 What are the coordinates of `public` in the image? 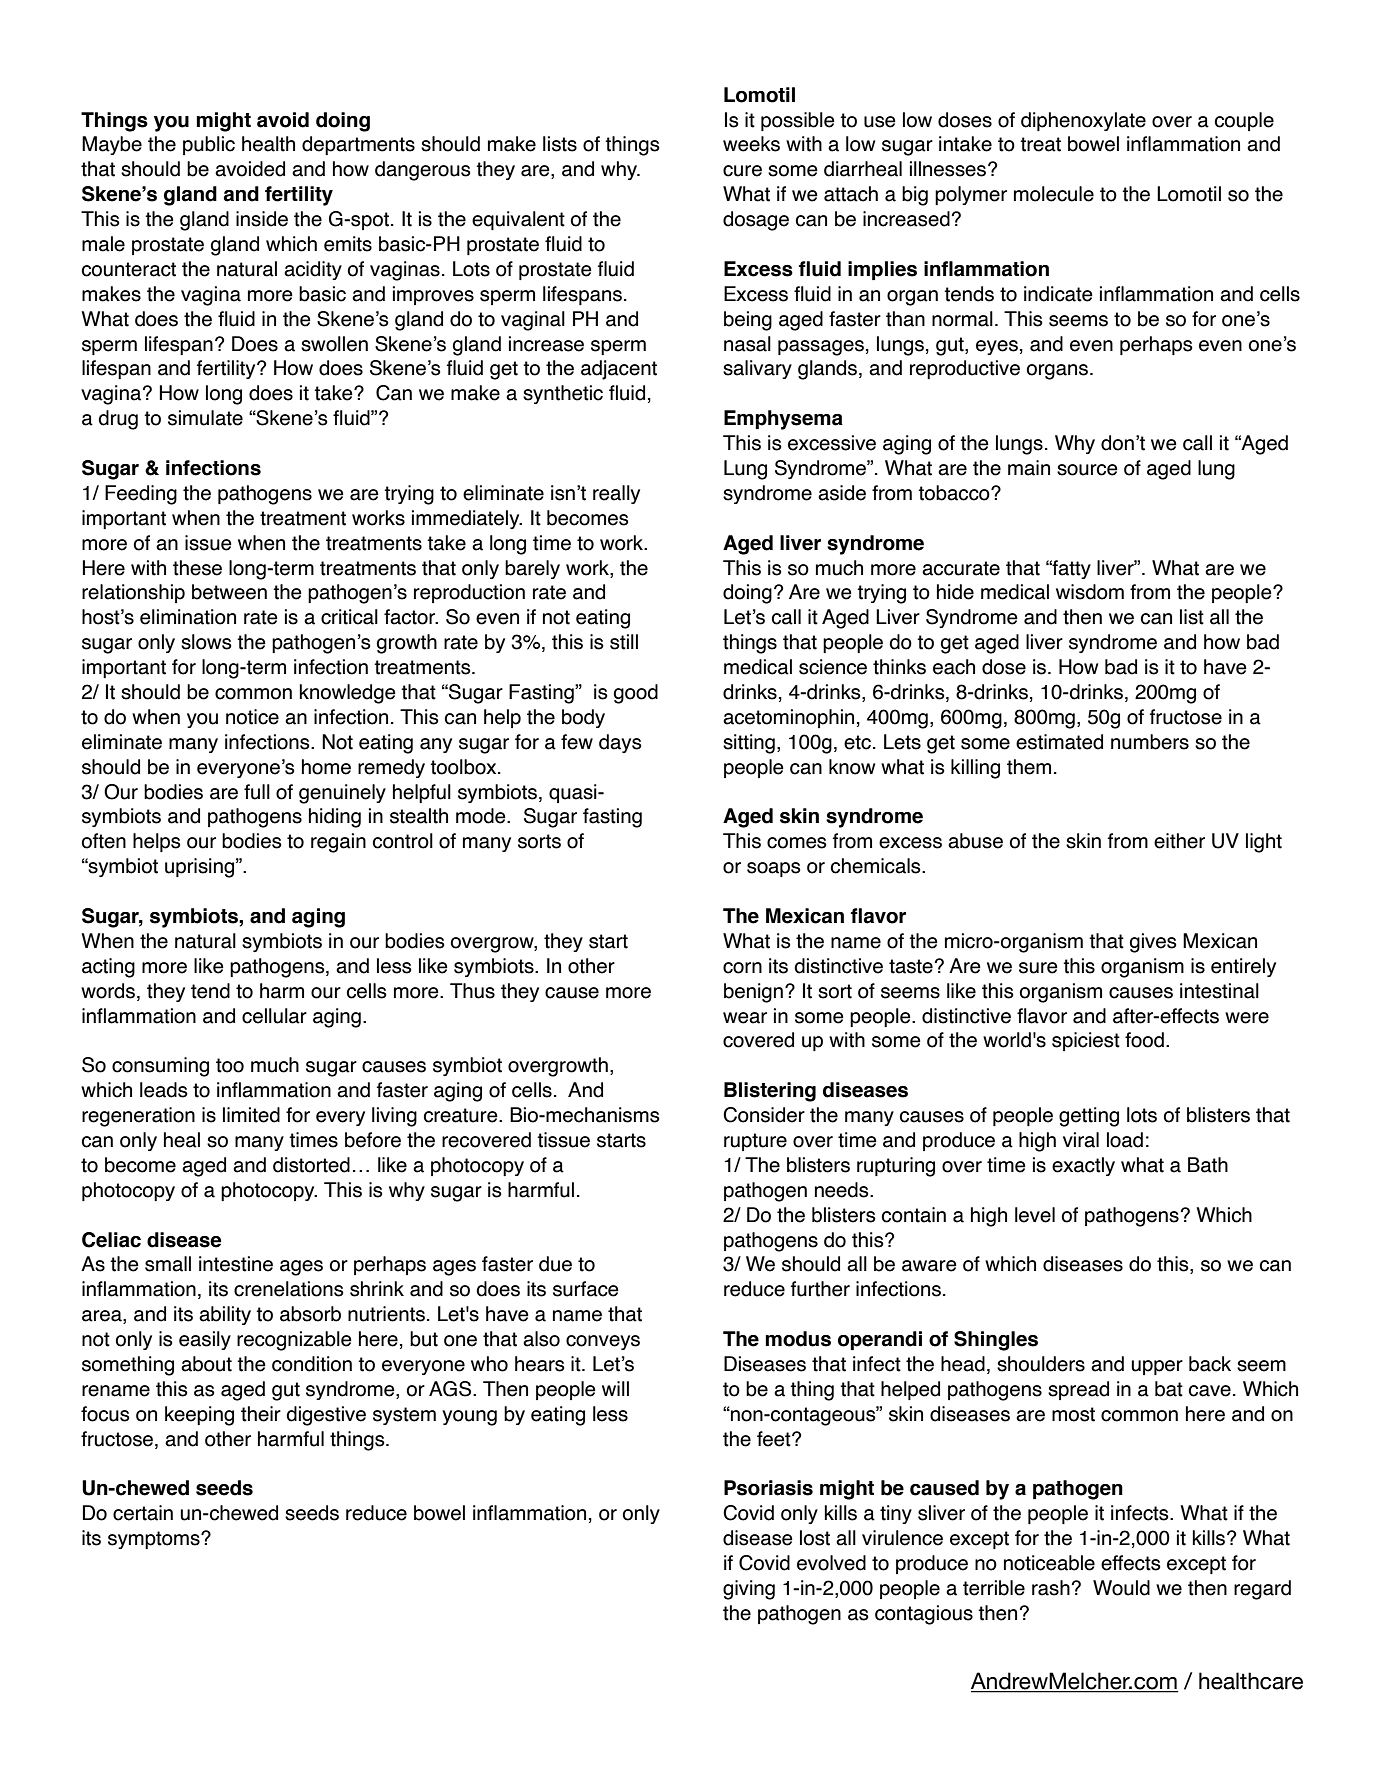 It's located at (209, 145).
